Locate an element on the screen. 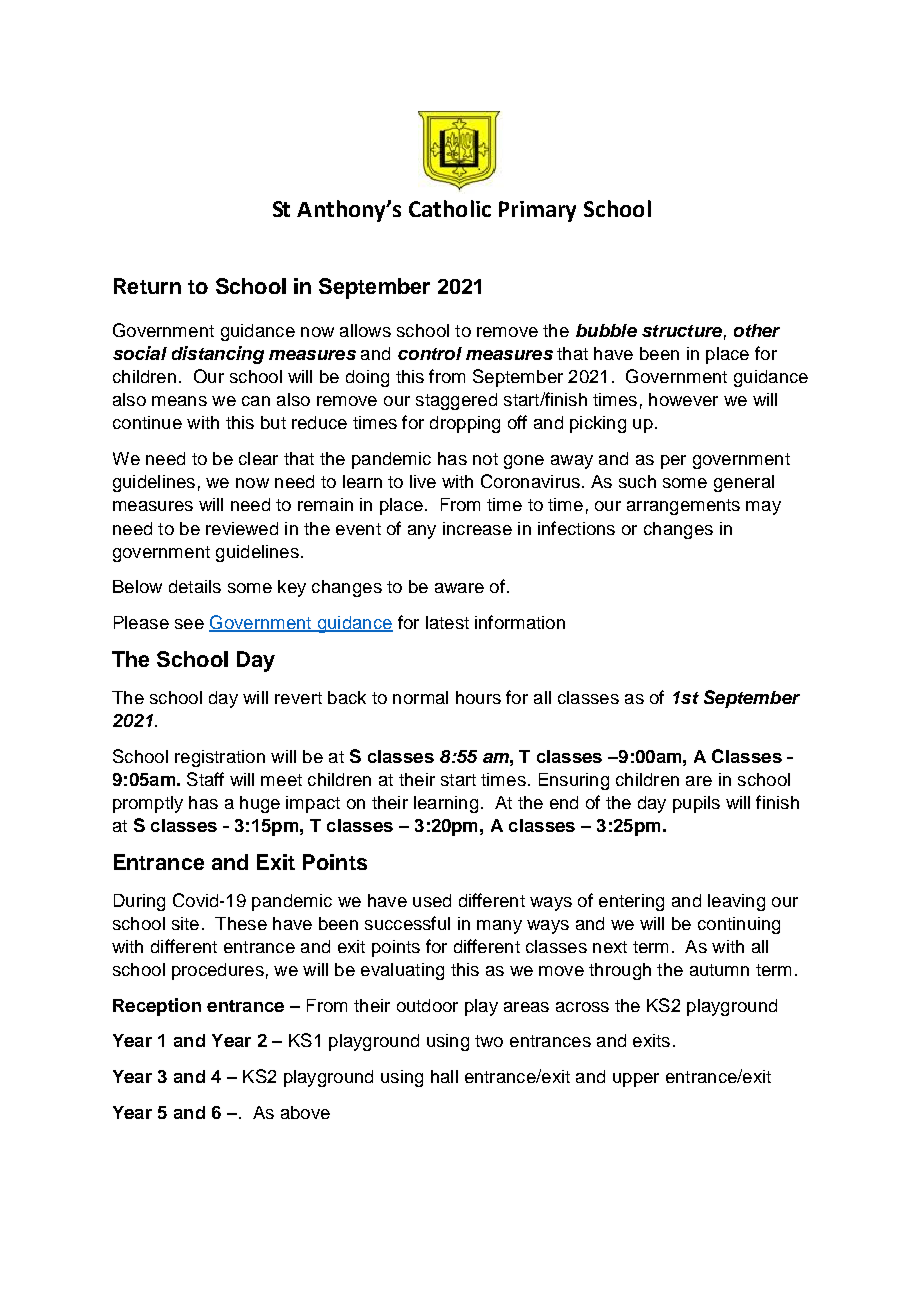  Return is located at coordinates (147, 286).
